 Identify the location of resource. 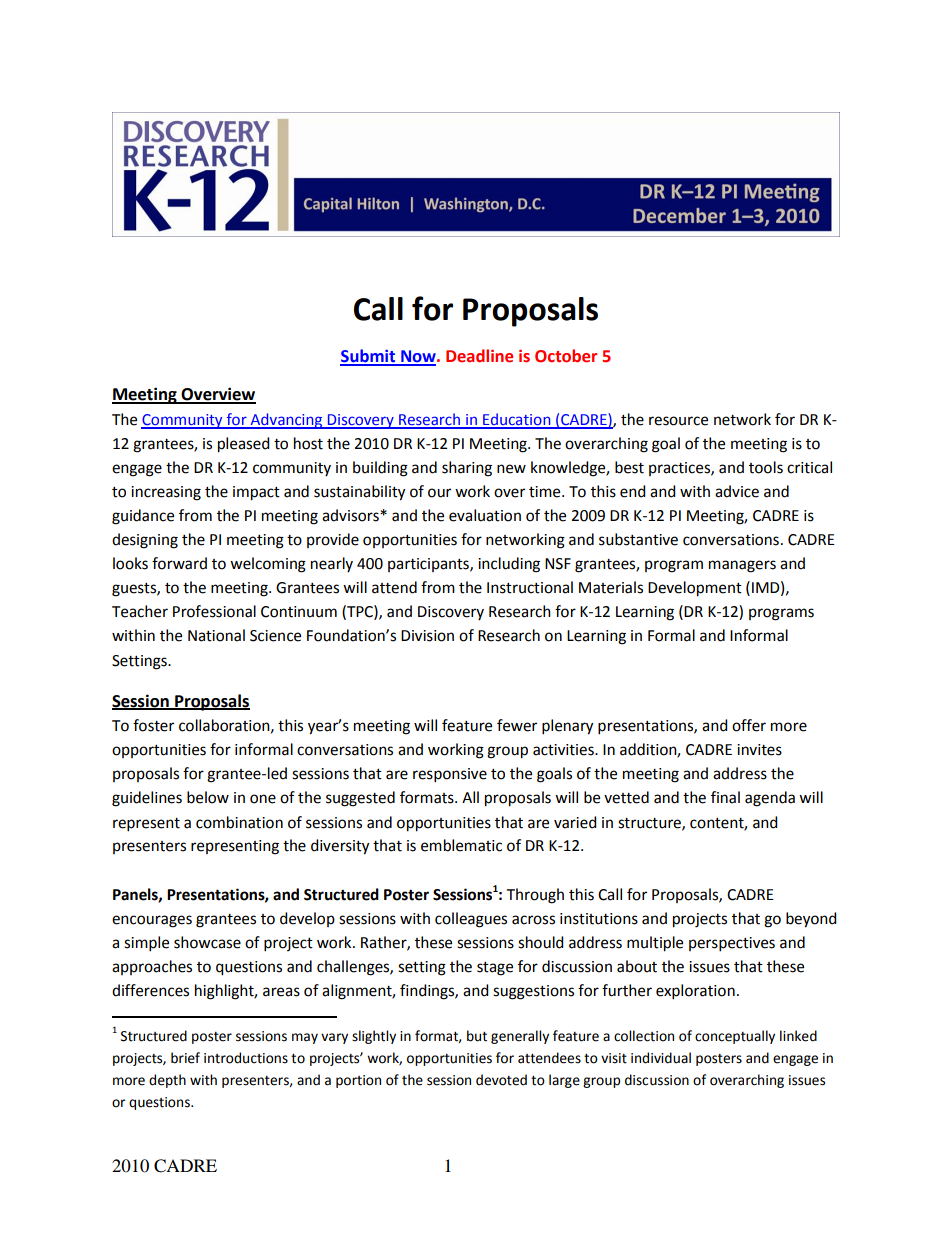
(678, 421).
